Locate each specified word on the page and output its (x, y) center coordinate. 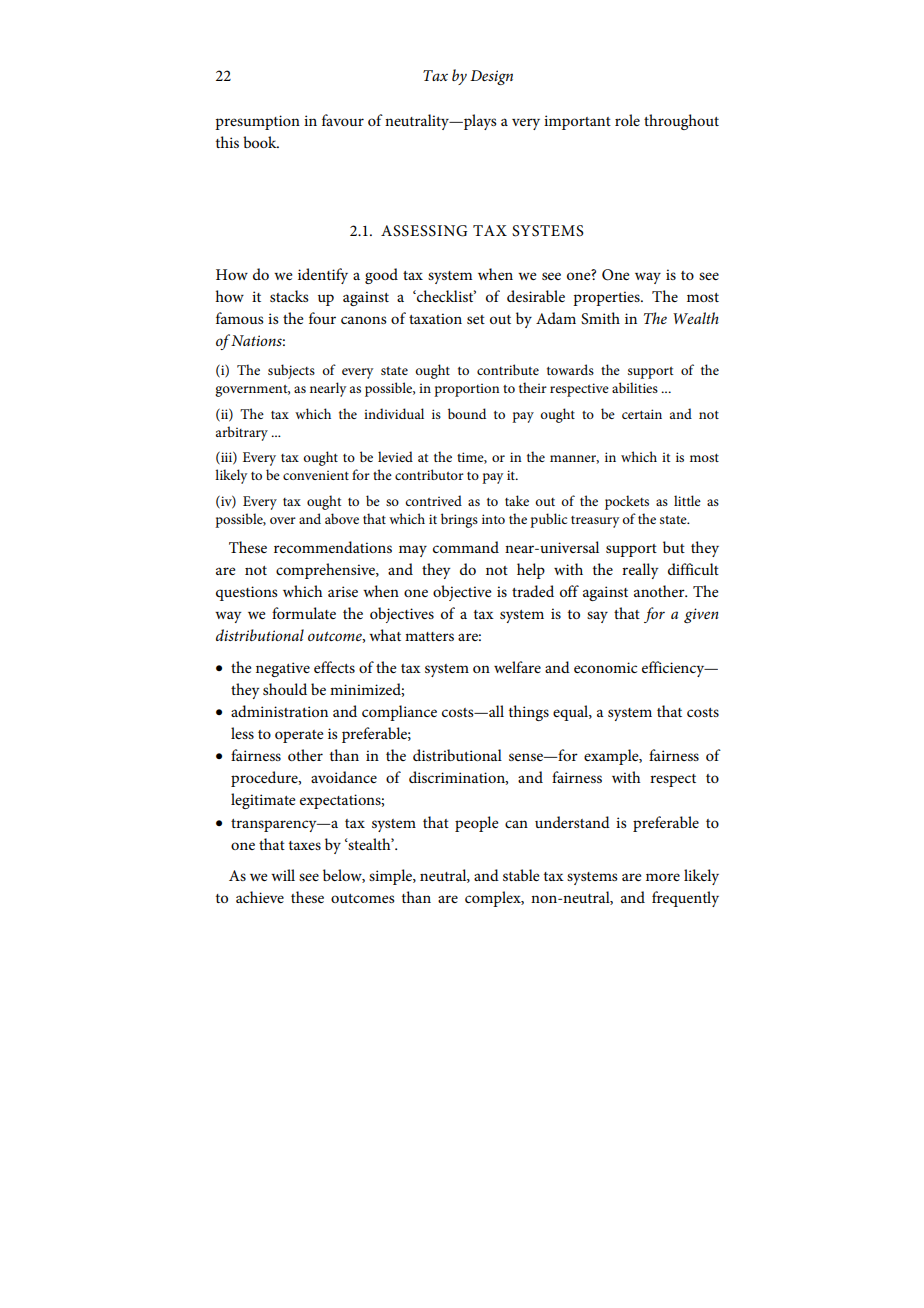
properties (607, 298)
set (476, 319)
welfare (517, 667)
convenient (316, 475)
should (285, 689)
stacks (289, 296)
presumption (257, 122)
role (627, 120)
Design (491, 77)
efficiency (674, 669)
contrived (433, 500)
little (687, 500)
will (283, 875)
